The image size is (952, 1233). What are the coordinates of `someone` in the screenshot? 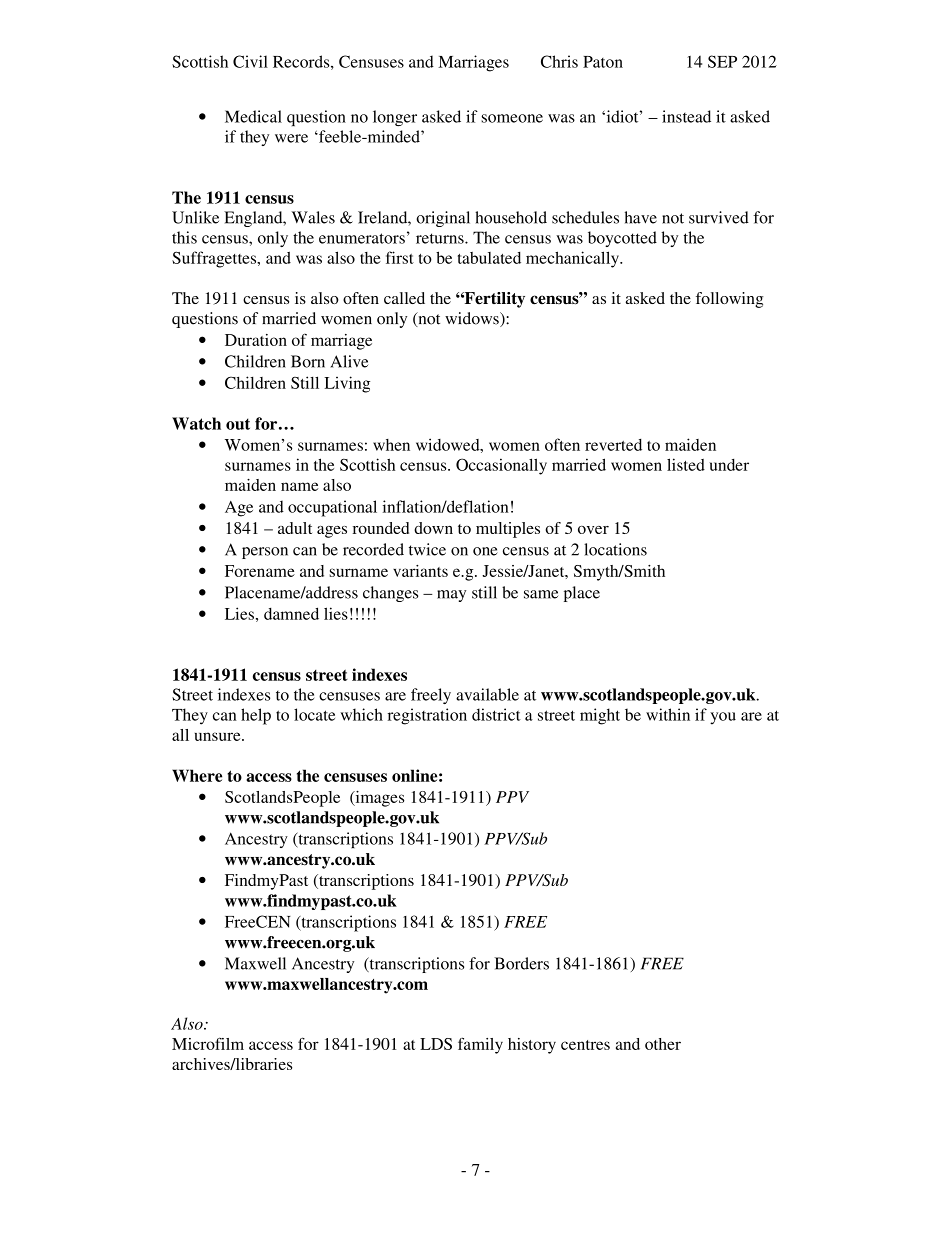 It's located at (512, 118).
